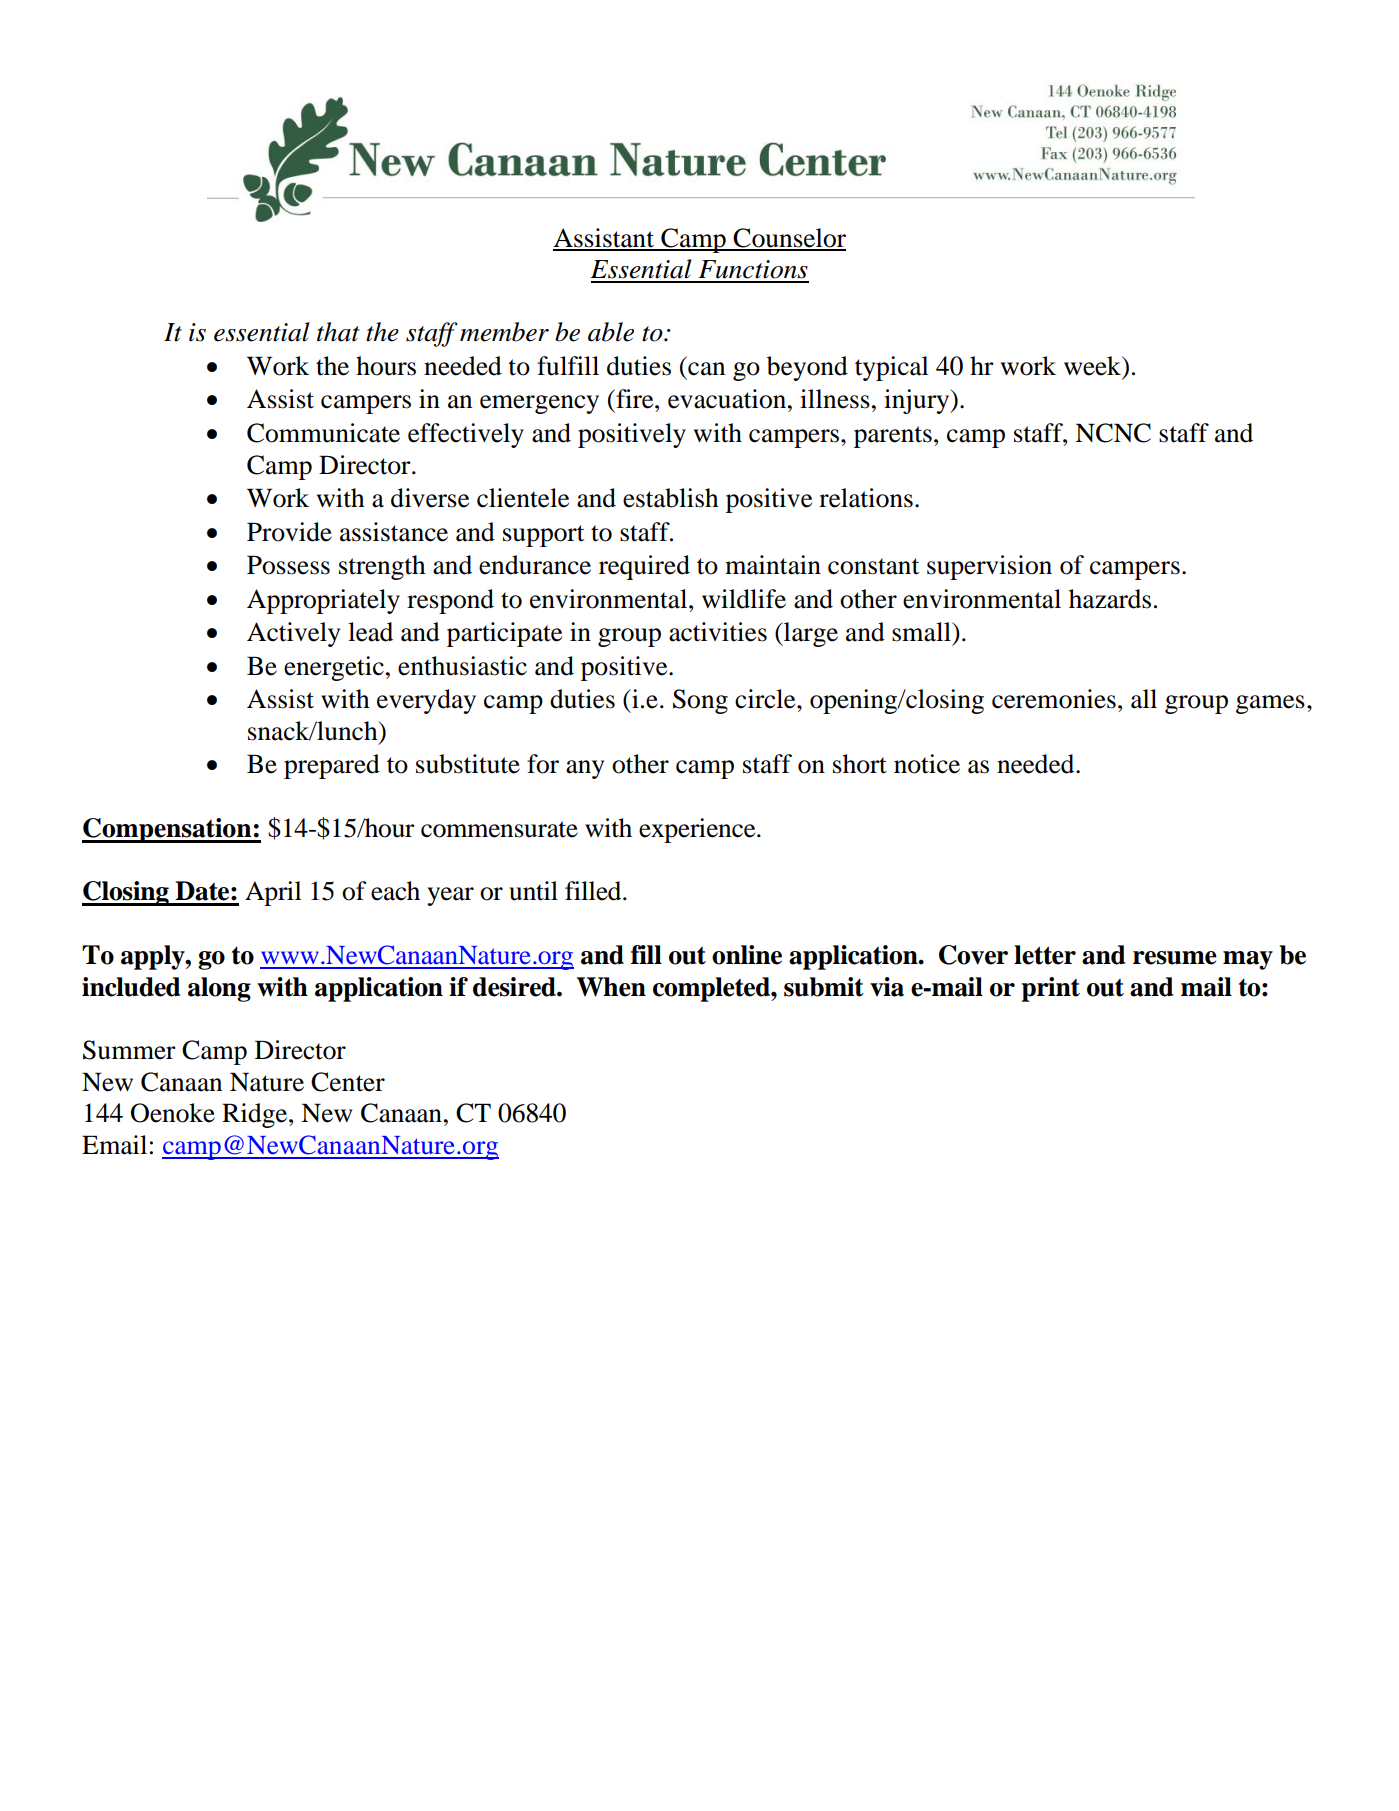 Image resolution: width=1399 pixels, height=1811 pixels. Describe the element at coordinates (789, 239) in the screenshot. I see `Counselor` at that location.
